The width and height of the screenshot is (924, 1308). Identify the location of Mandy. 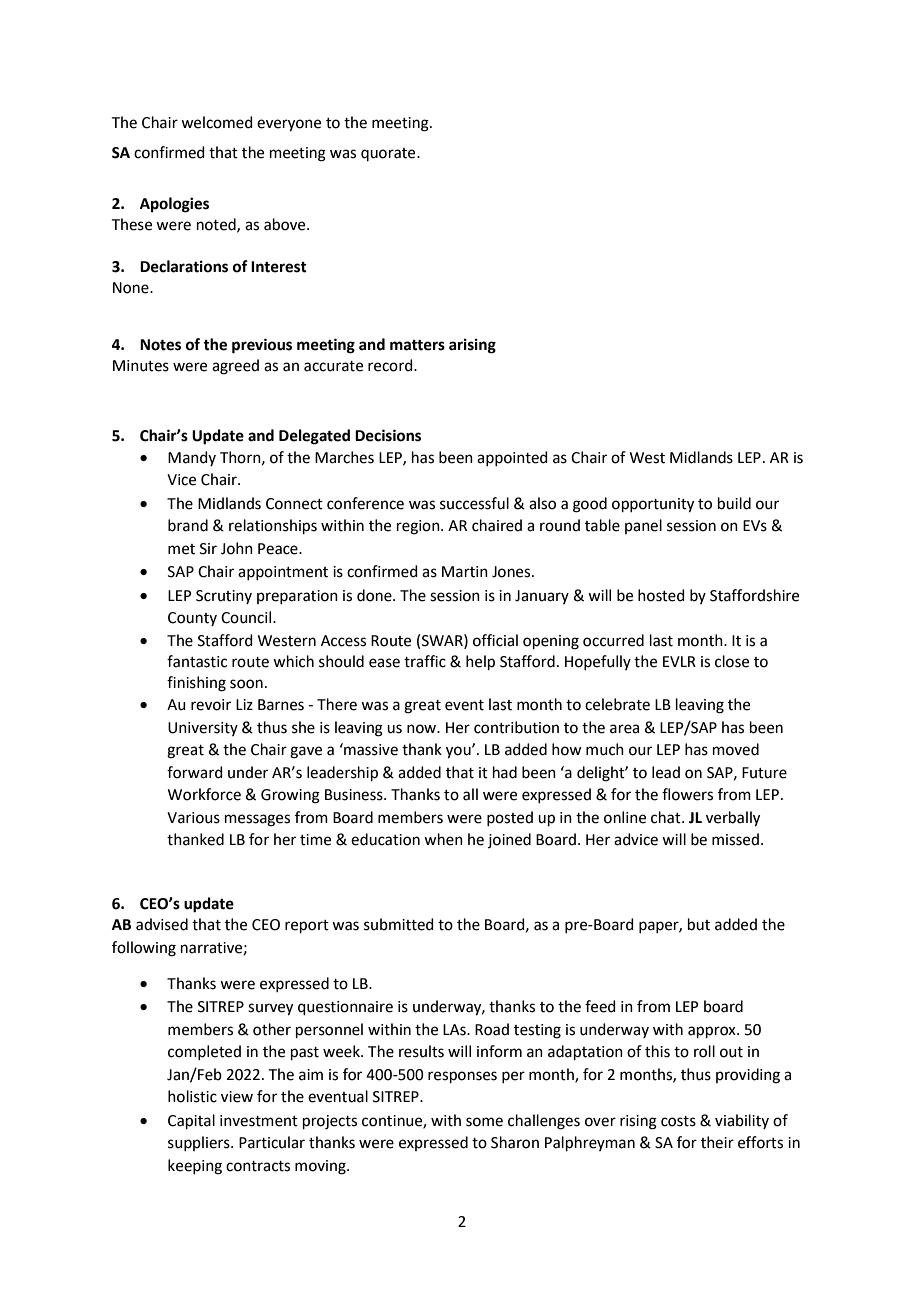
(192, 458).
